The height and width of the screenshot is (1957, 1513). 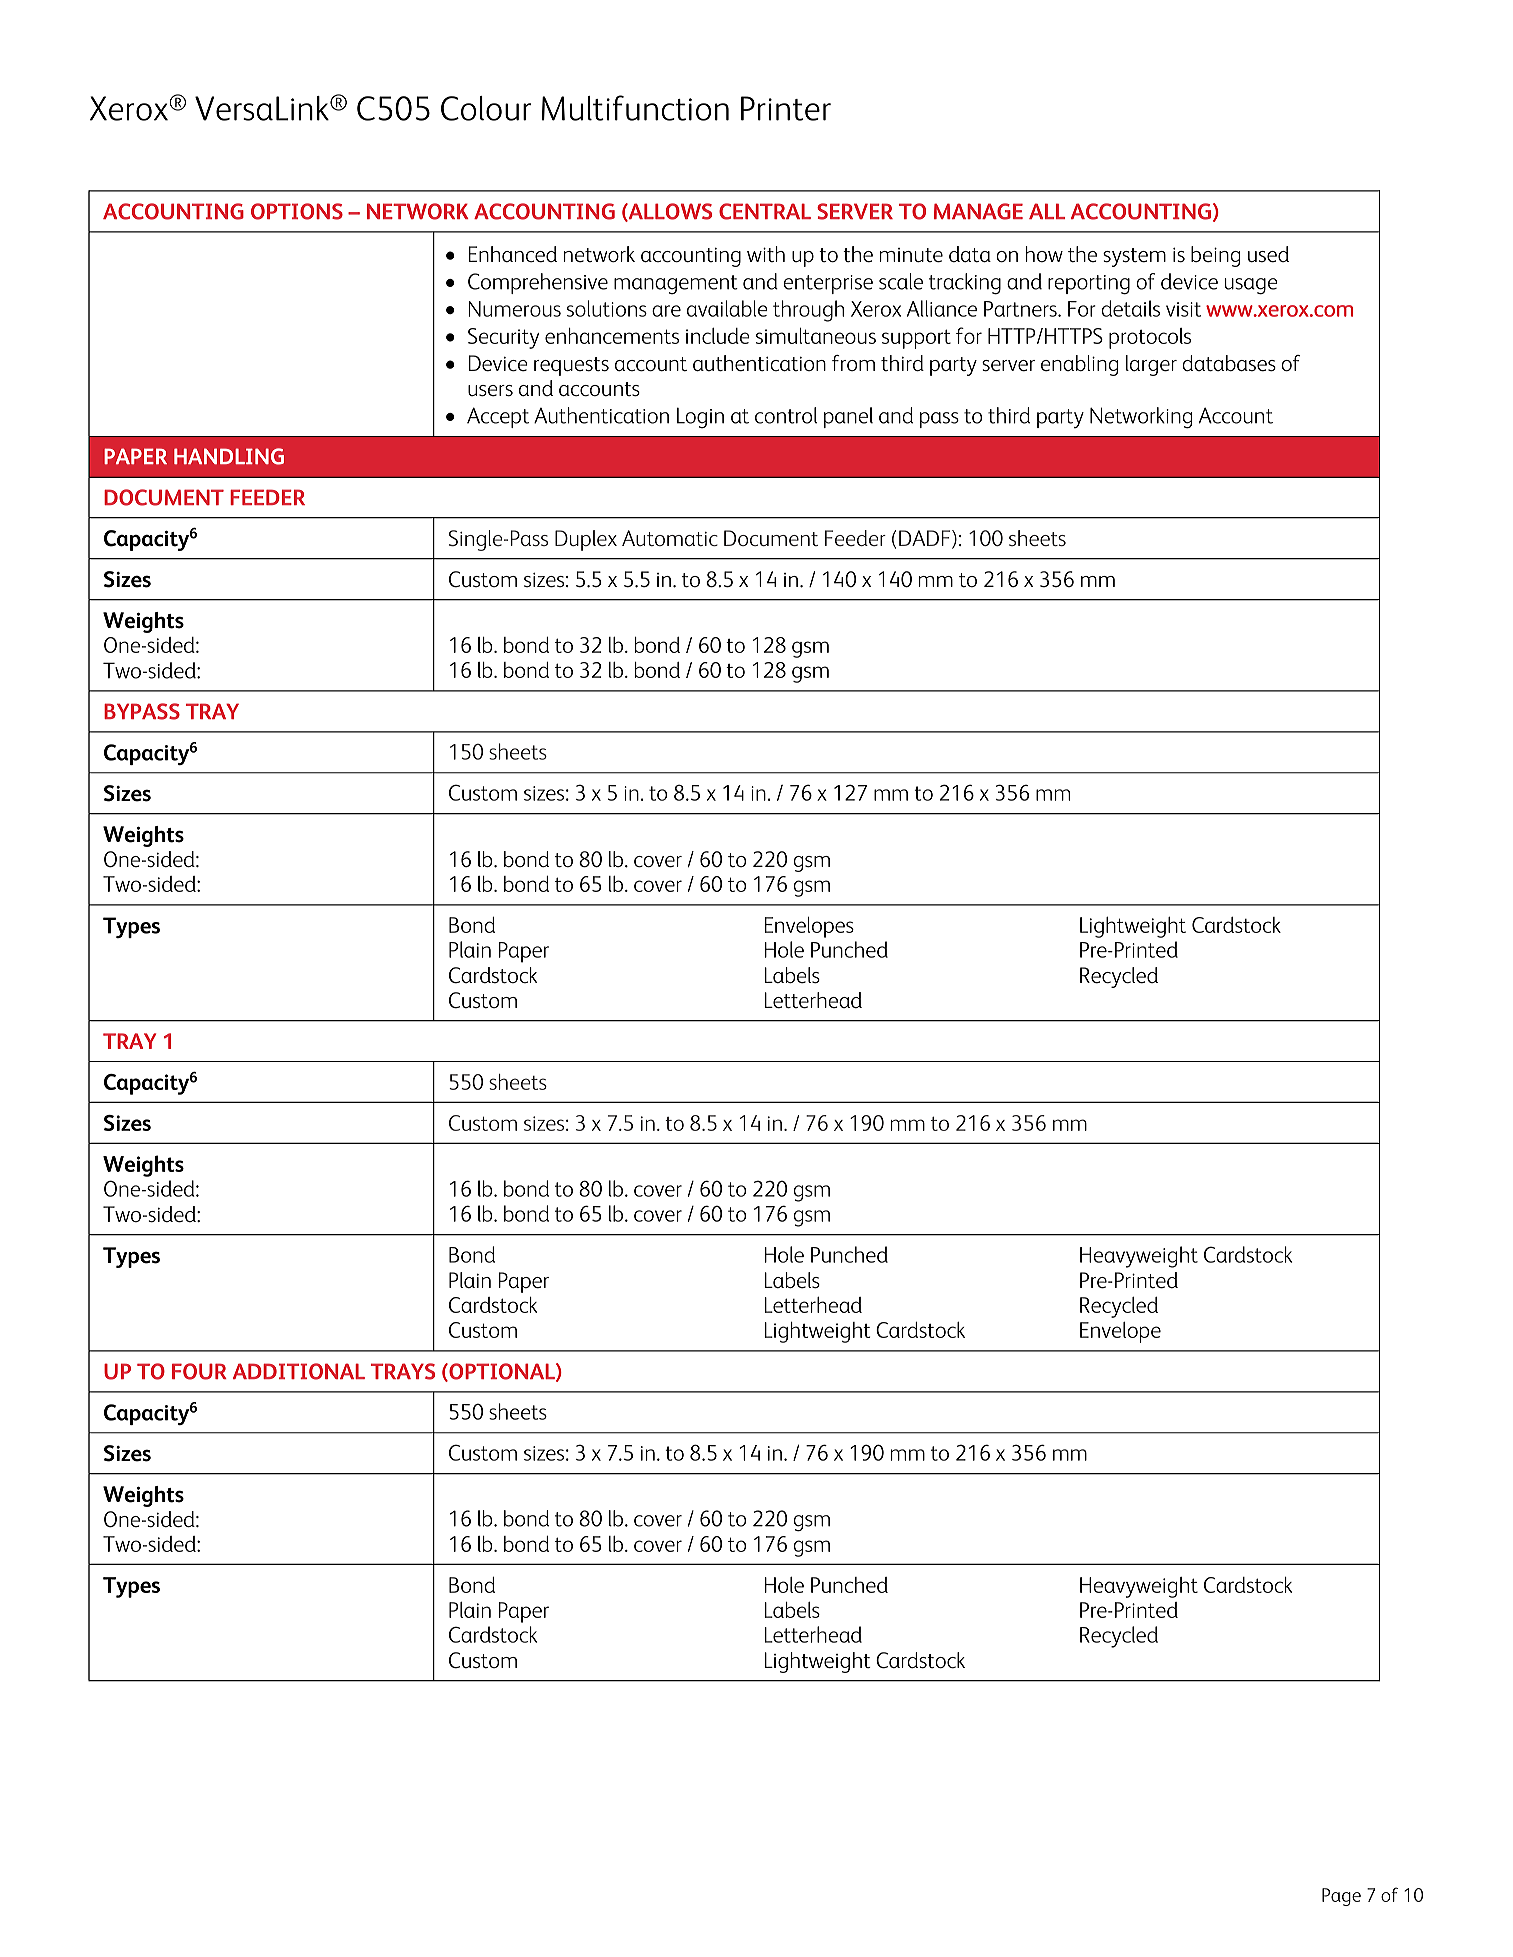 What do you see at coordinates (1151, 365) in the screenshot?
I see `larger` at bounding box center [1151, 365].
